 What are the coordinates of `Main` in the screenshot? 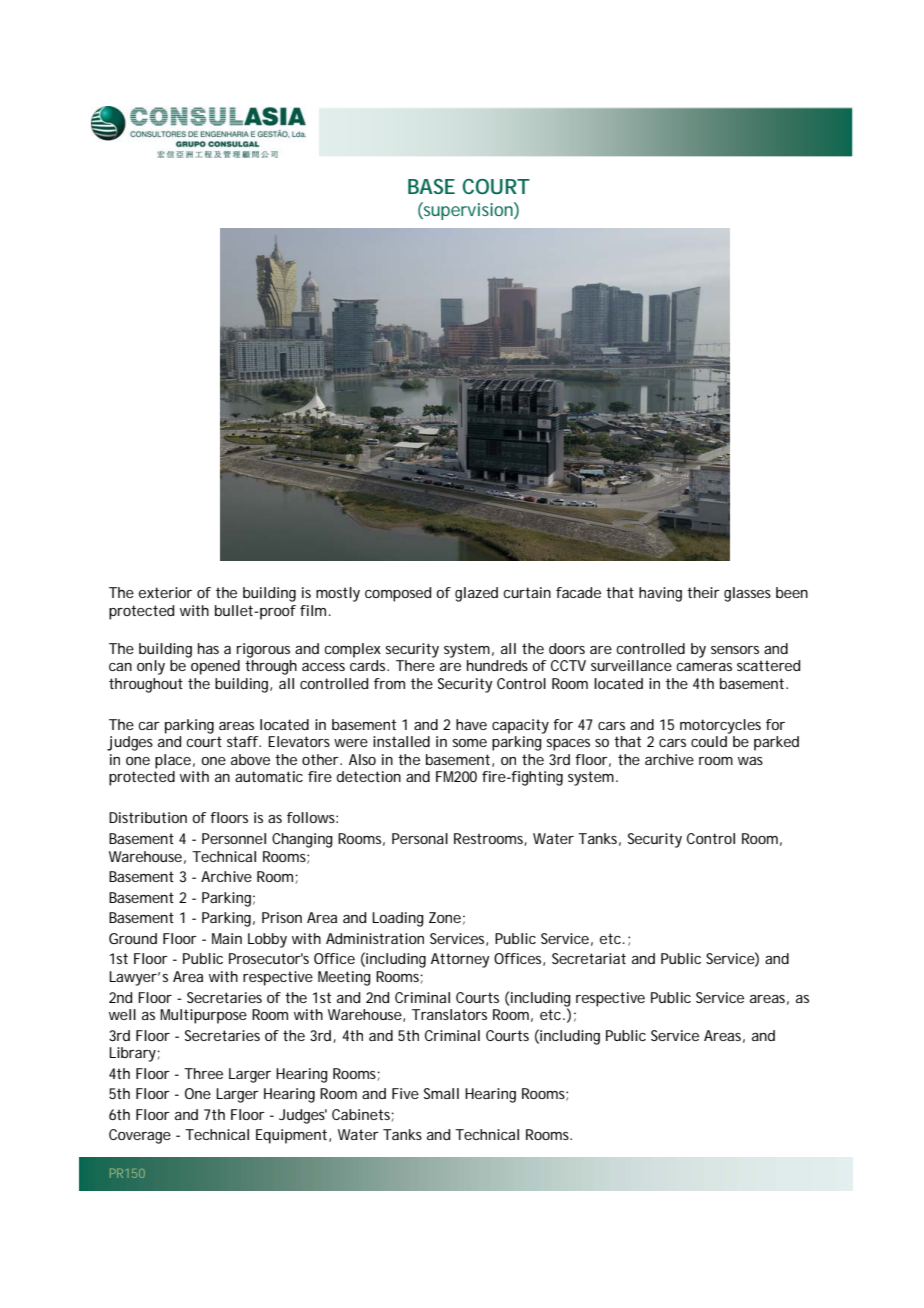 It's located at (227, 938).
